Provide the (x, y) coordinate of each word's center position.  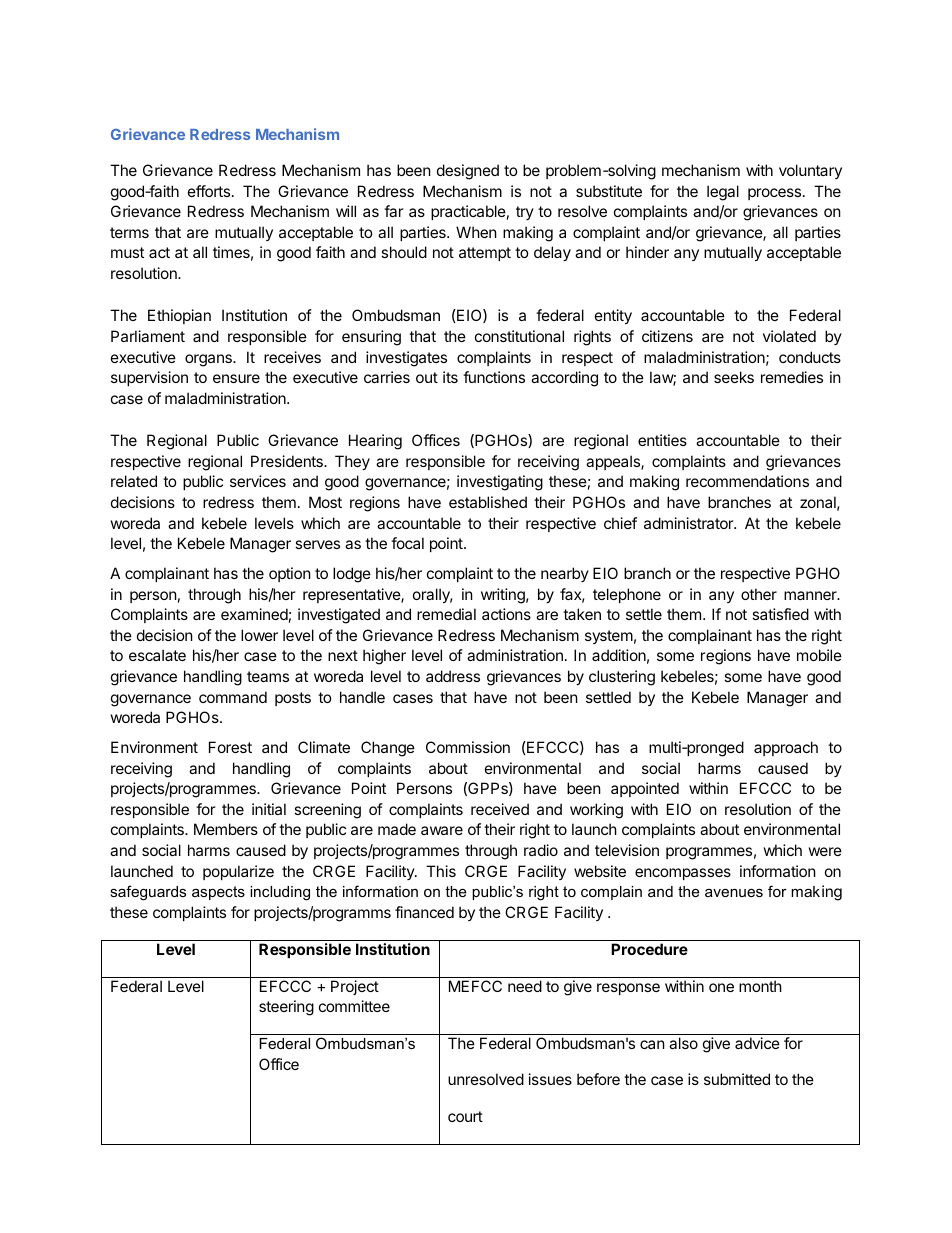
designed (468, 172)
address (453, 676)
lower (259, 635)
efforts (209, 191)
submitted (737, 1079)
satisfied (780, 614)
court (465, 1116)
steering (286, 1008)
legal (723, 193)
